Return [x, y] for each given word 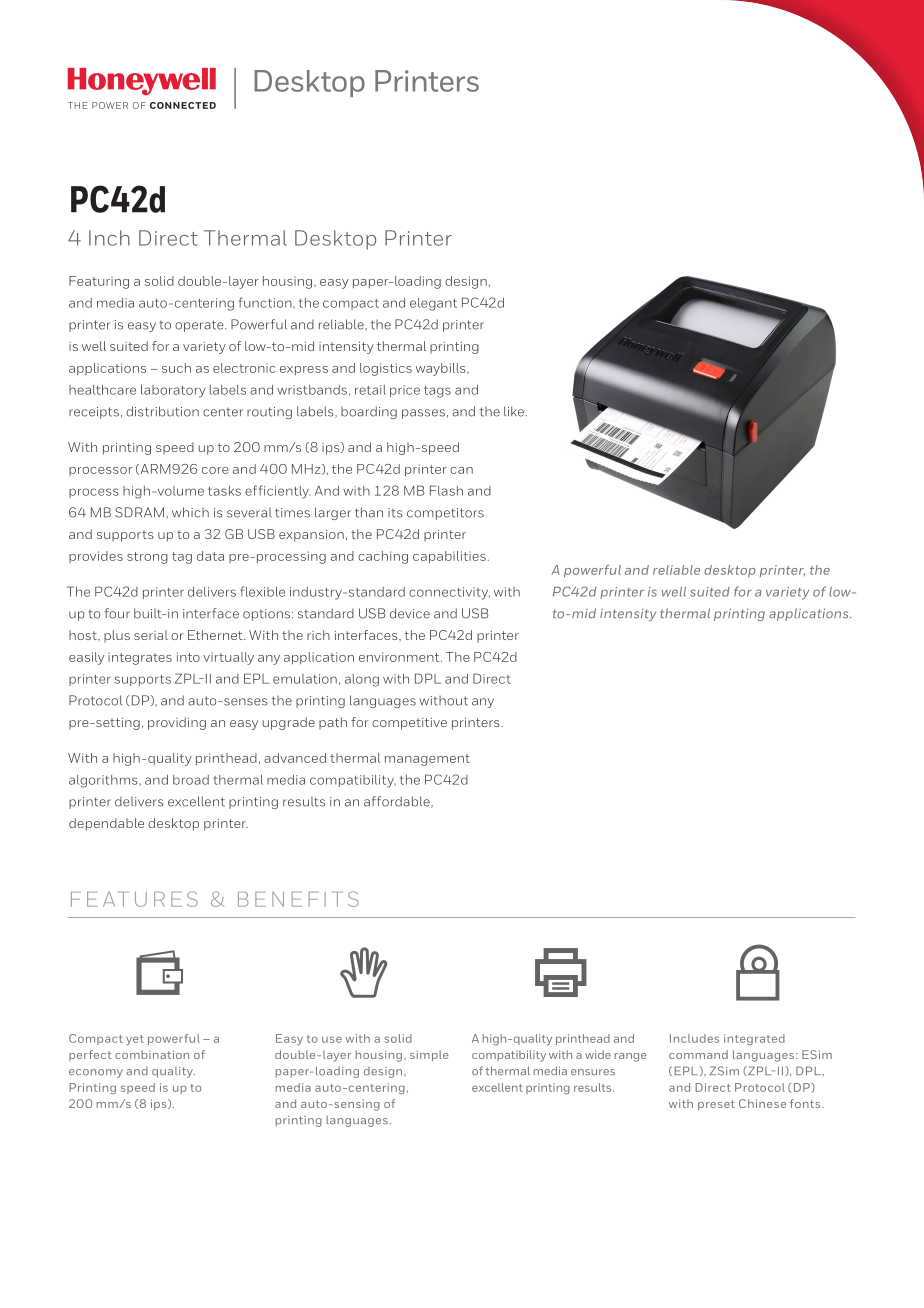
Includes [694, 1038]
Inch [109, 238]
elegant [433, 304]
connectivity [449, 593]
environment [400, 657]
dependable [106, 824]
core [215, 470]
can [461, 470]
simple [429, 1055]
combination [152, 1054]
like [514, 411]
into [188, 657]
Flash [446, 490]
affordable [398, 802]
